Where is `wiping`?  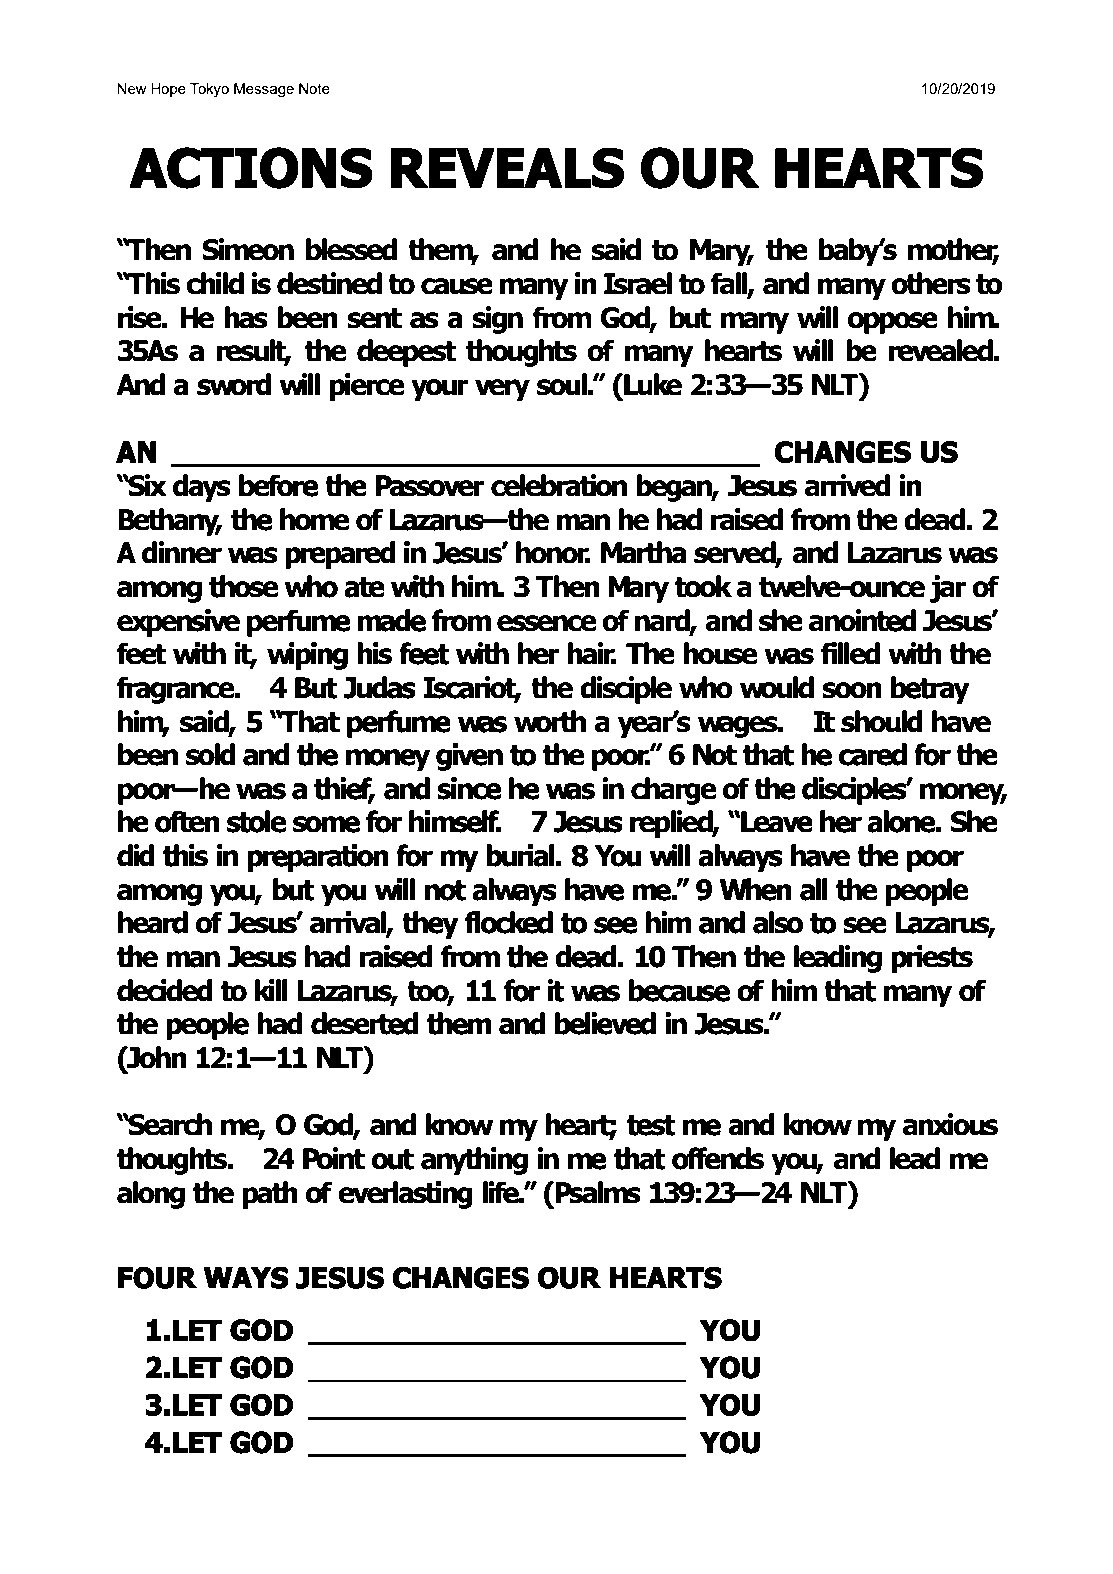
wiping is located at coordinates (307, 656).
